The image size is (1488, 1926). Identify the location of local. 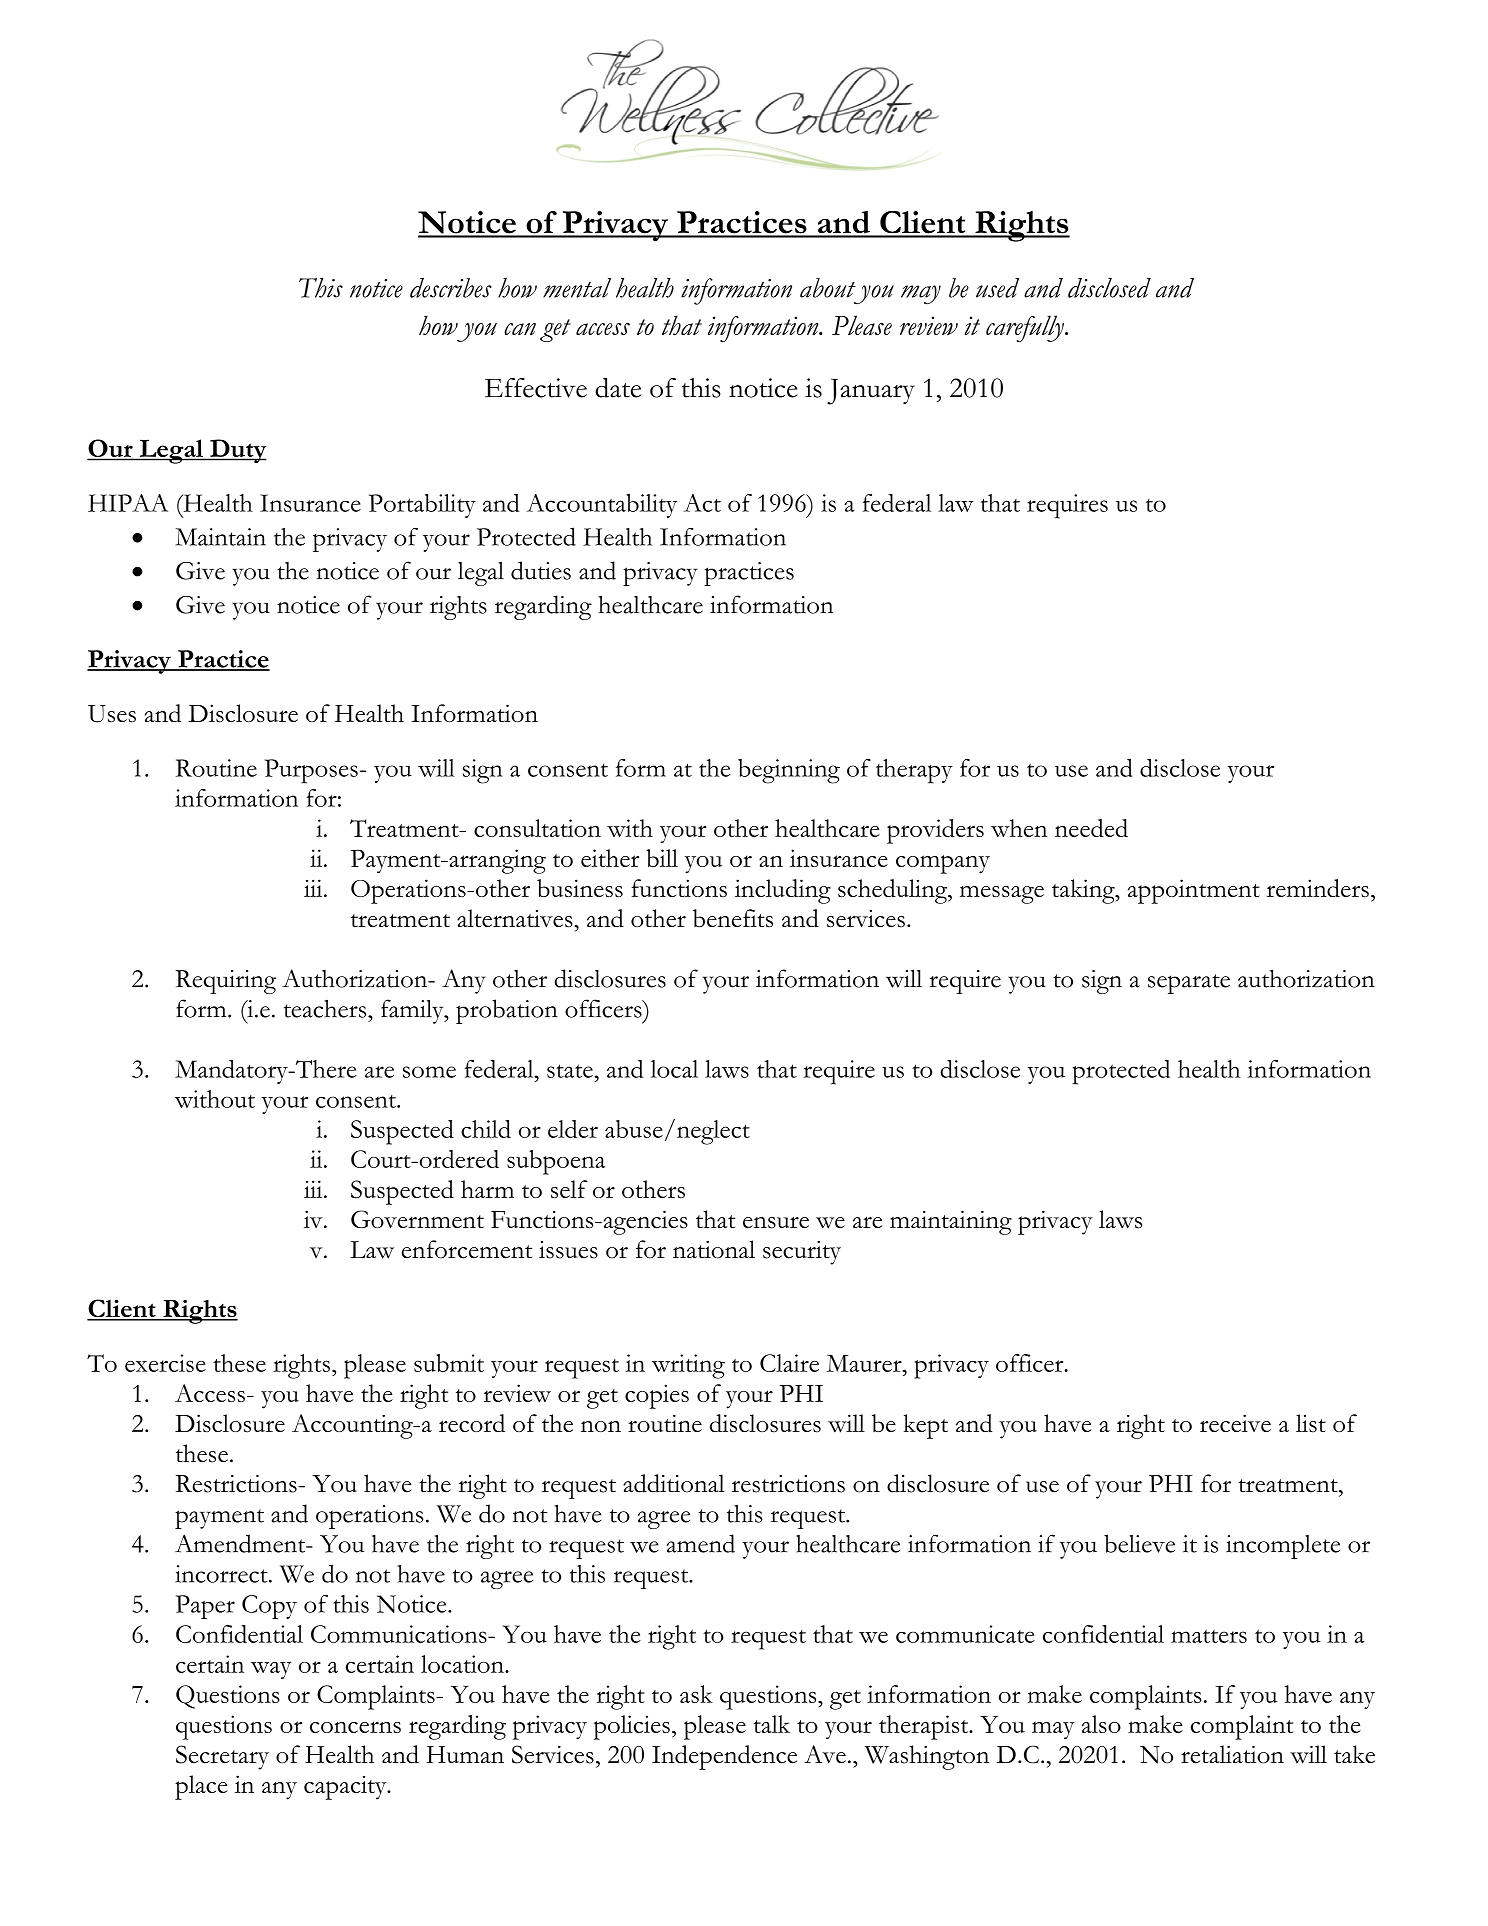
(674, 1069).
